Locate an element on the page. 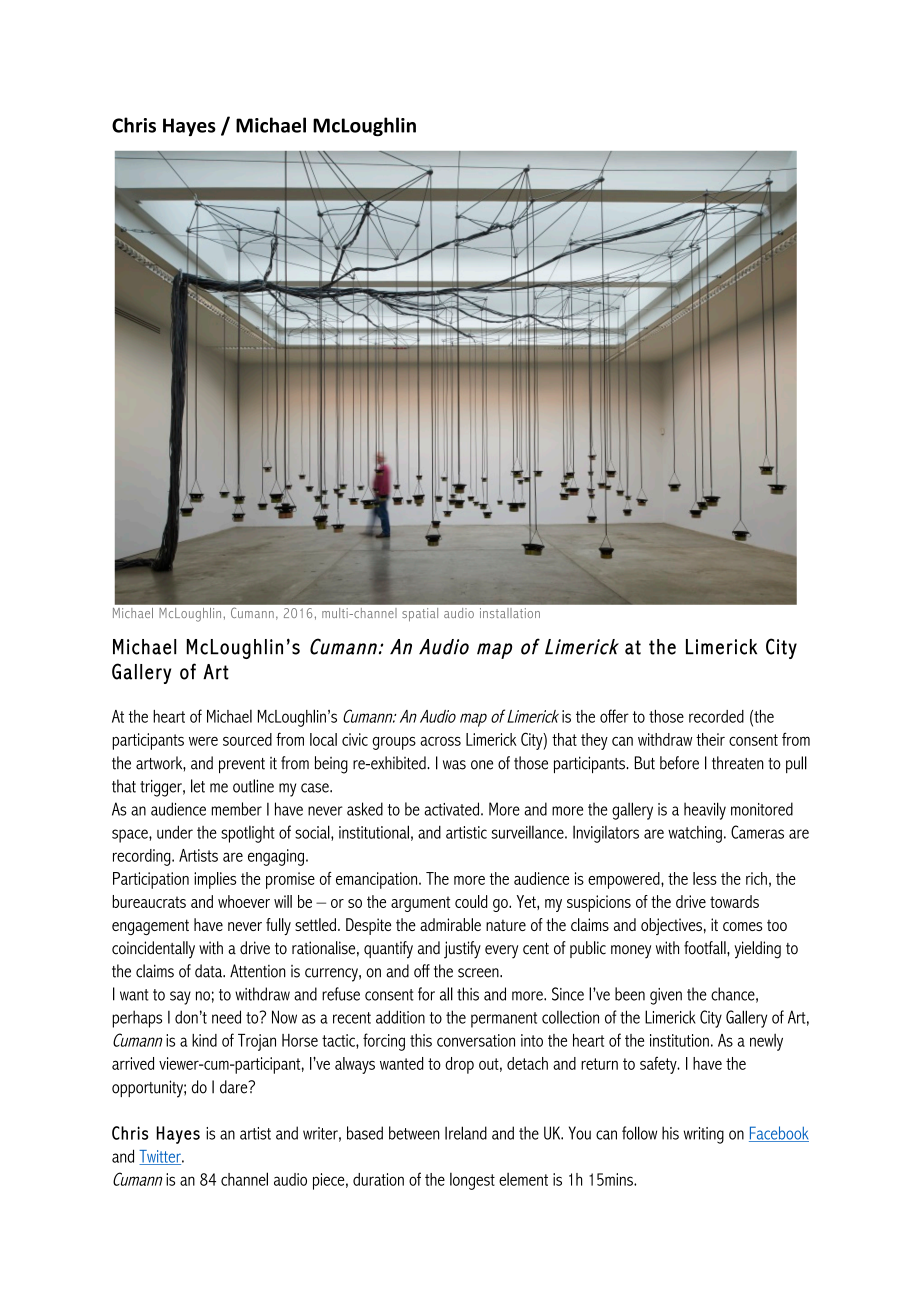 This image has height=1308, width=924. permanent is located at coordinates (504, 1020).
